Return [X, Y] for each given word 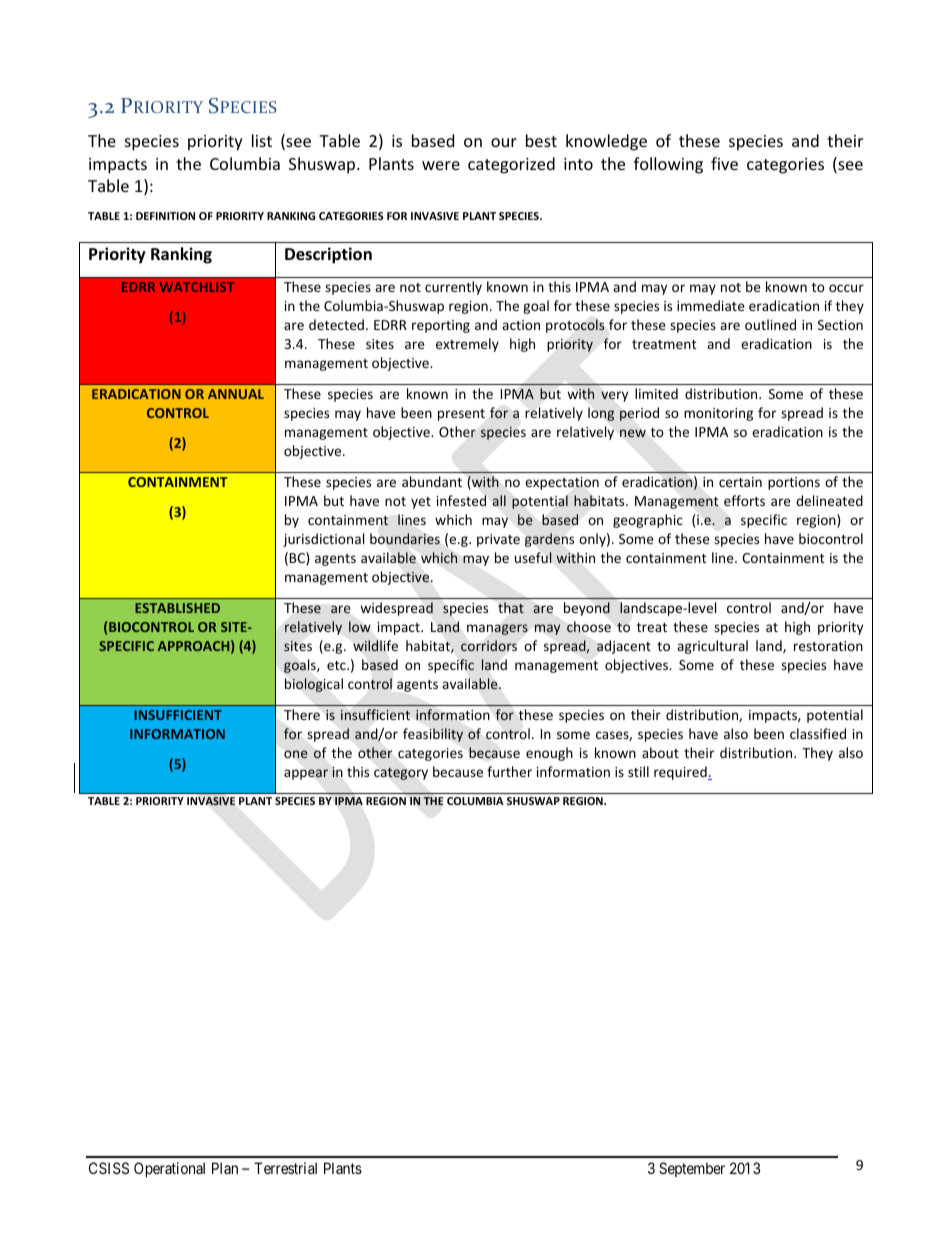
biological [314, 685]
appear [306, 774]
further [509, 771]
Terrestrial [285, 1168]
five [724, 163]
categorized [511, 165]
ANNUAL [236, 394]
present [461, 415]
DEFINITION [165, 216]
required [681, 773]
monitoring [718, 414]
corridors [489, 645]
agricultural [712, 647]
